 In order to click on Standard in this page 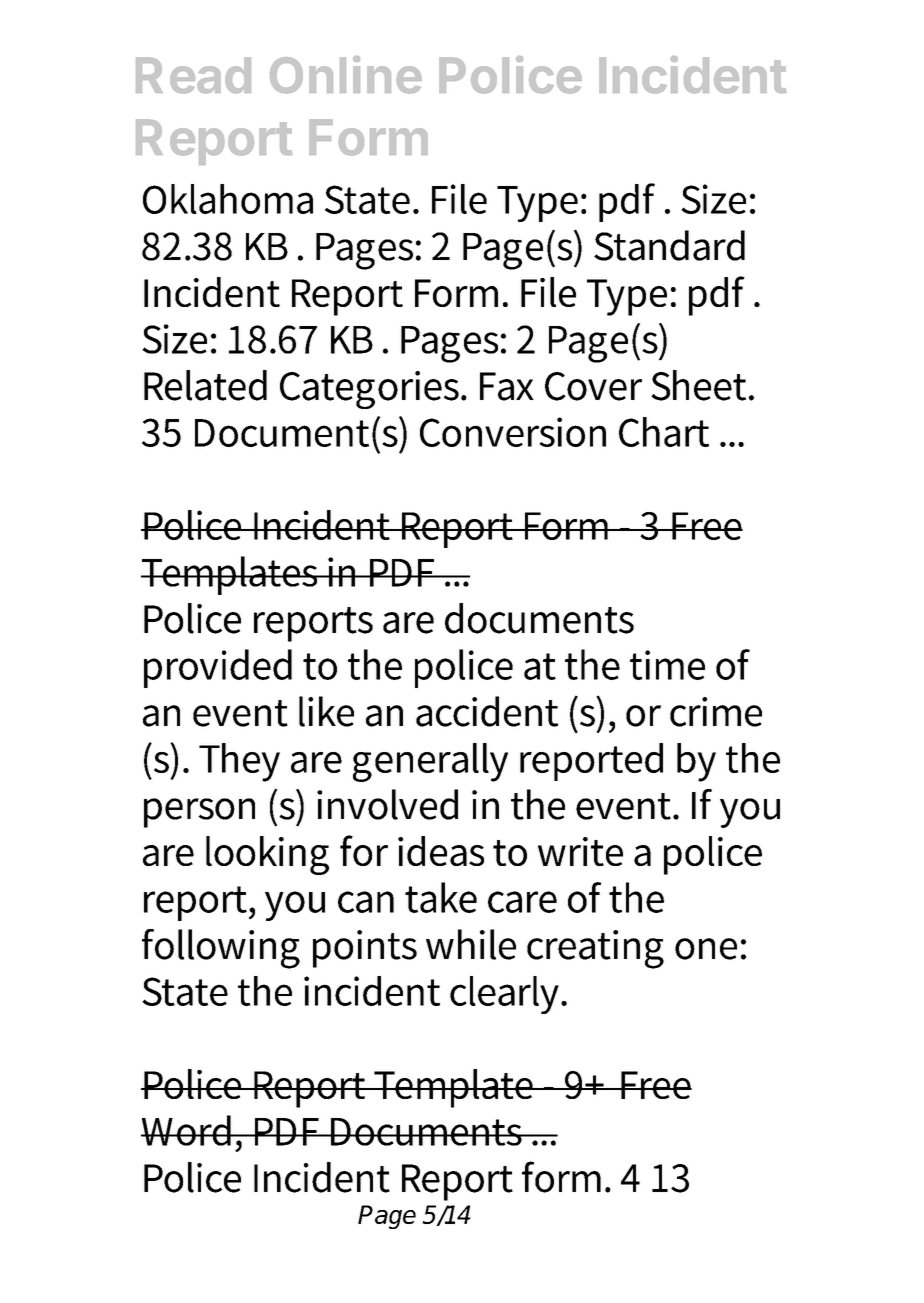, I will do `click(669, 245)`.
